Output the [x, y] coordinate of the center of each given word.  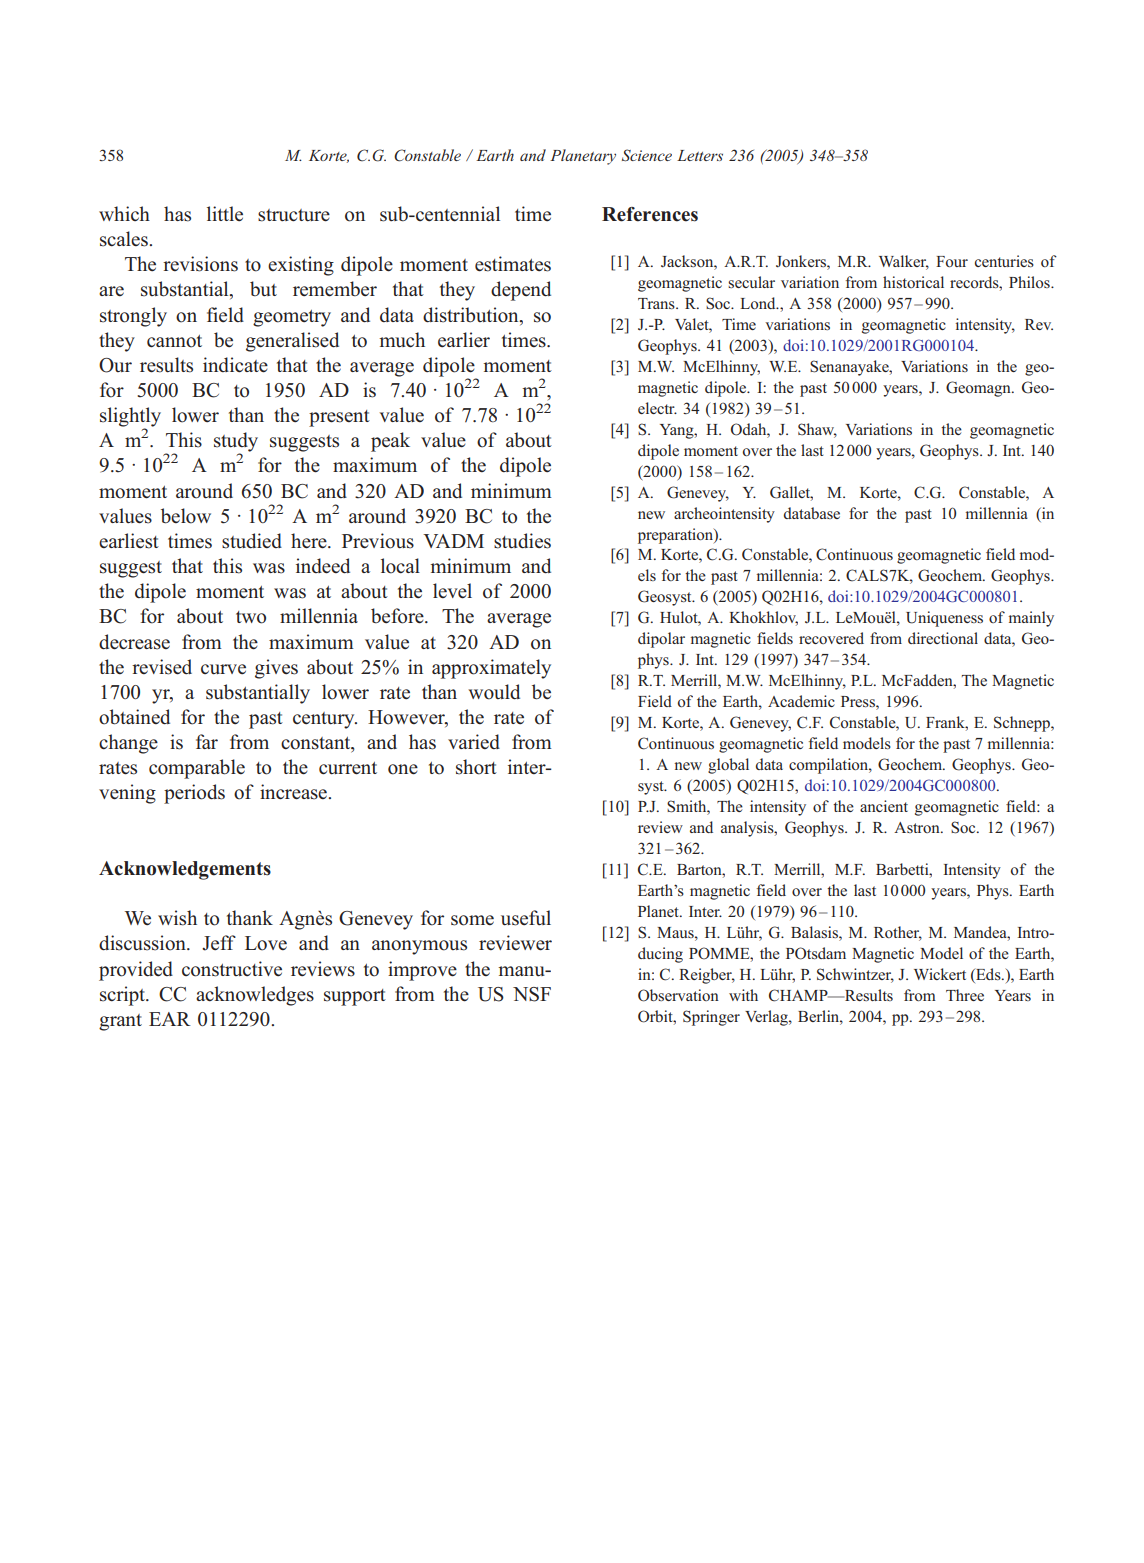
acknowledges [255, 996]
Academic [801, 701]
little [225, 213]
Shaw [817, 430]
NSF [532, 994]
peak [390, 442]
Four [952, 261]
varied [474, 741]
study [236, 443]
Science [647, 155]
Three [965, 995]
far [207, 741]
